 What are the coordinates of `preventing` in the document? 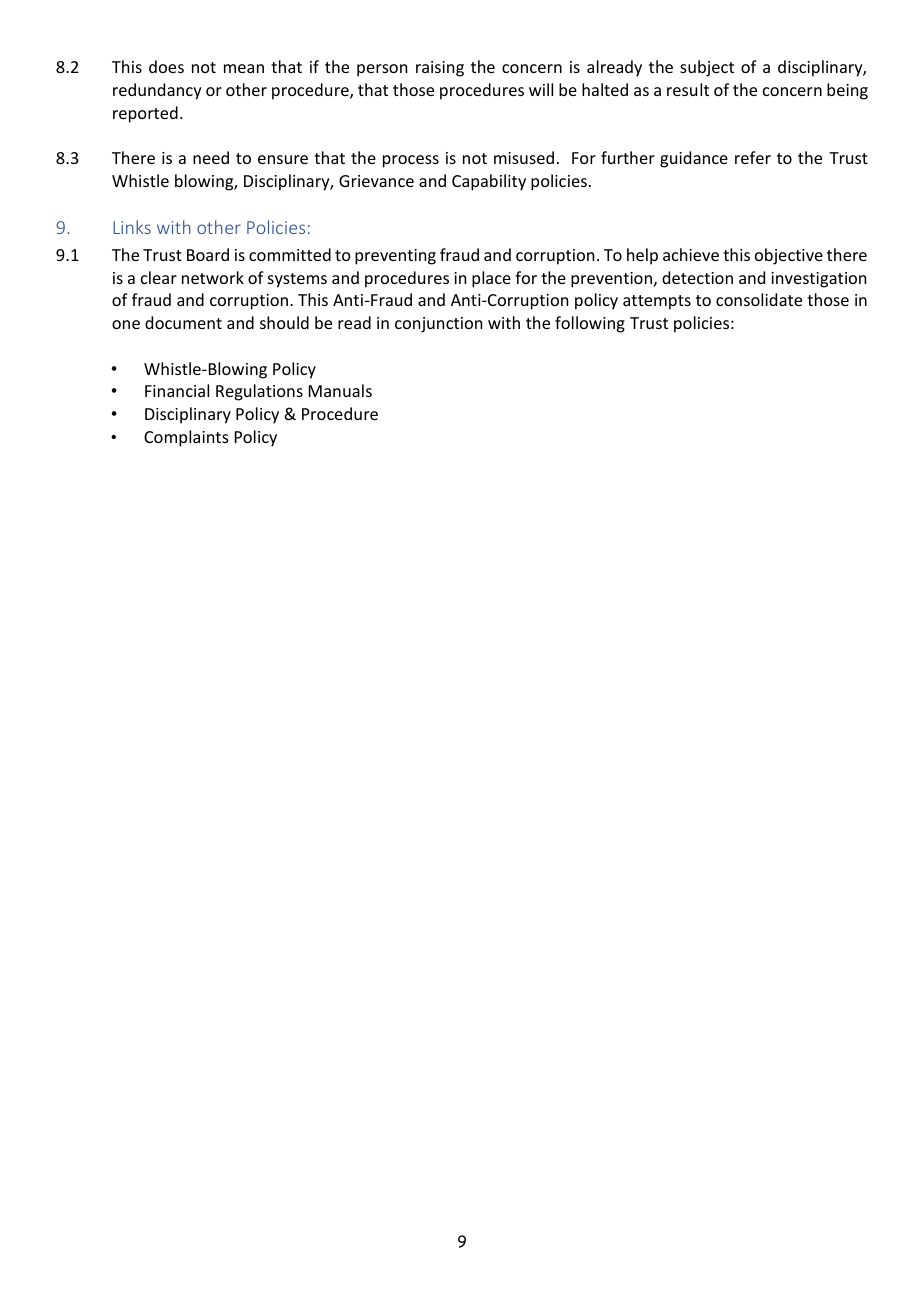 It's located at (395, 257).
